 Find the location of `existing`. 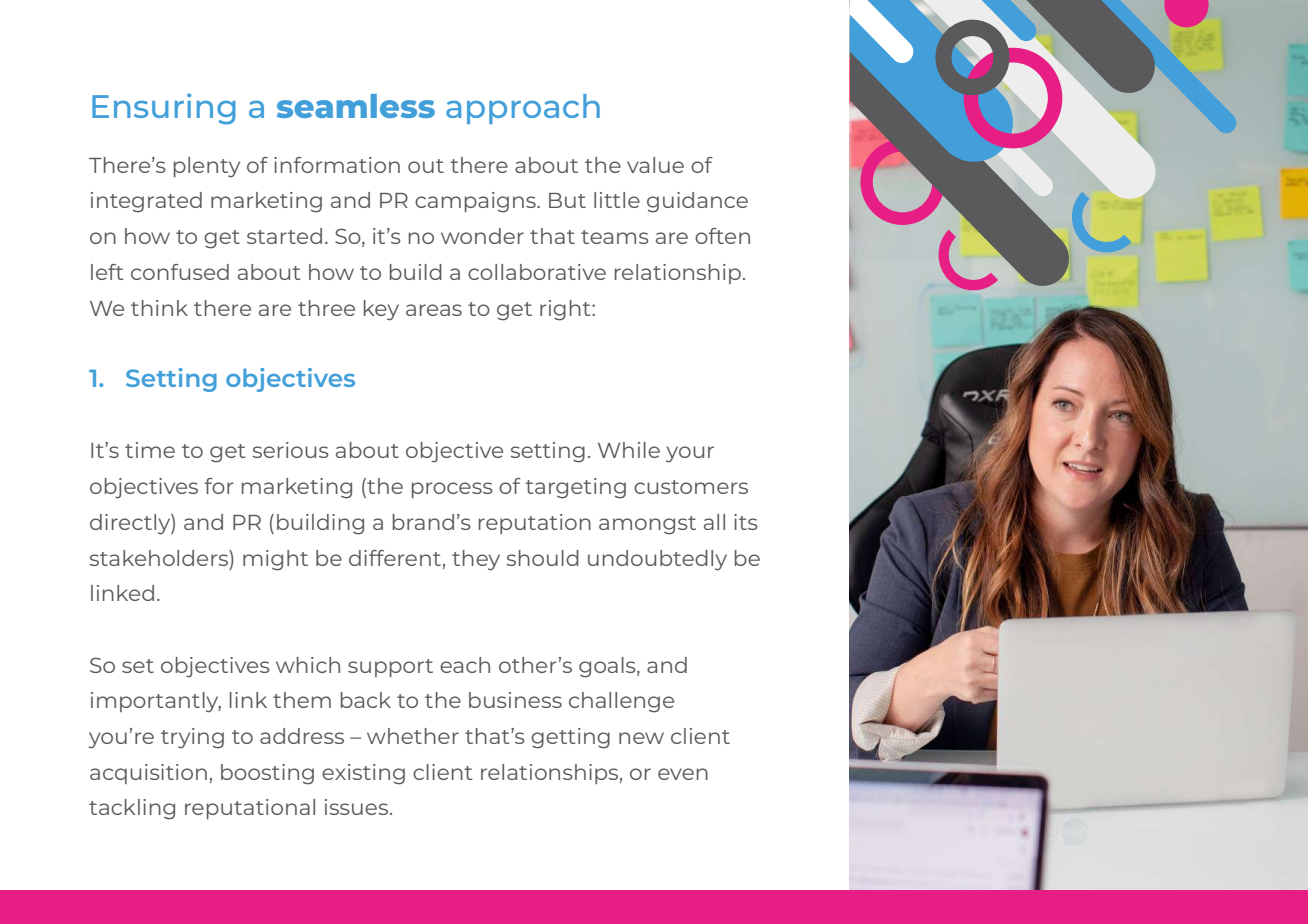

existing is located at coordinates (363, 774).
